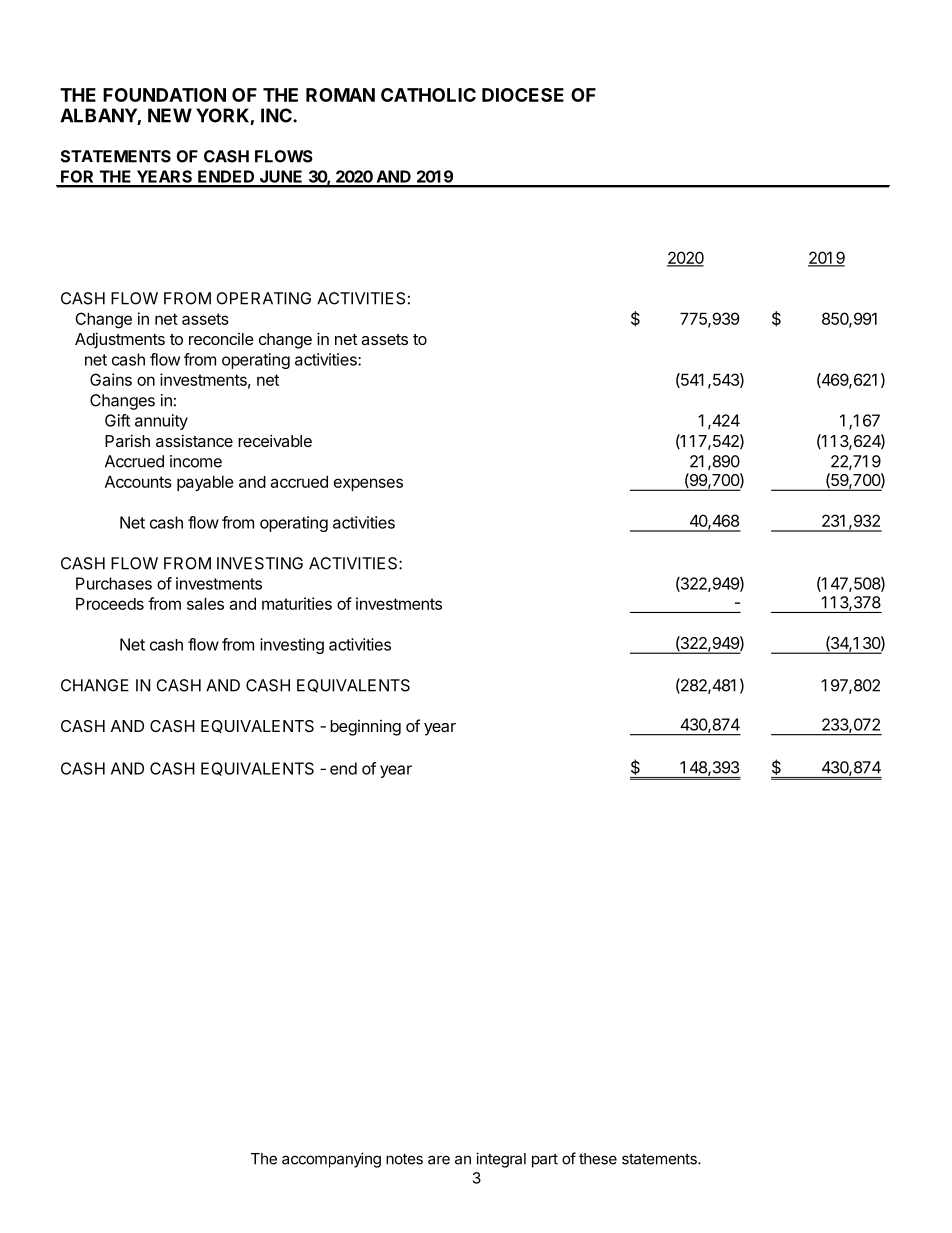 The width and height of the document is (952, 1233). What do you see at coordinates (196, 461) in the document?
I see `income` at bounding box center [196, 461].
